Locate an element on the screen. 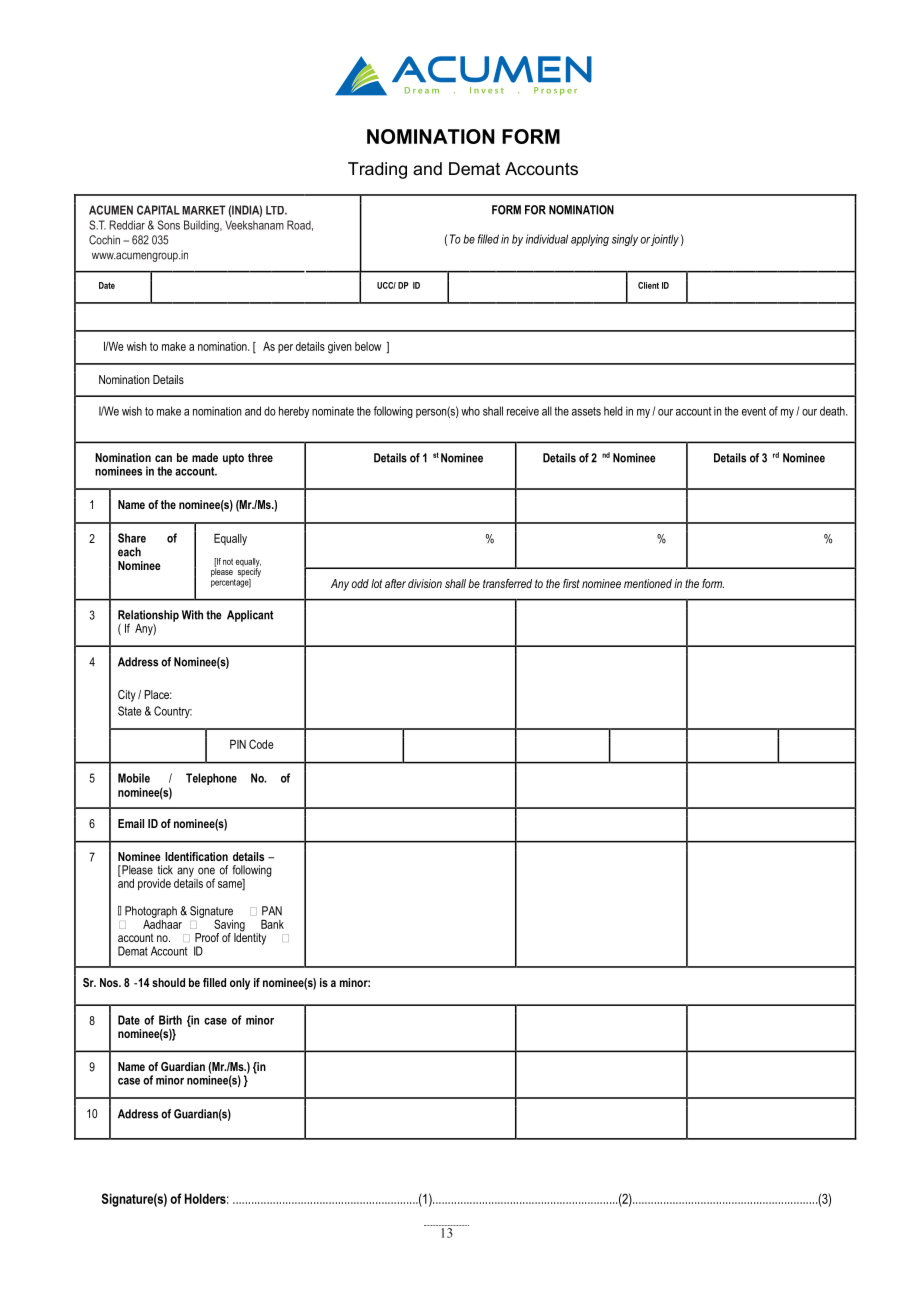 Image resolution: width=924 pixels, height=1308 pixels. State is located at coordinates (129, 711).
